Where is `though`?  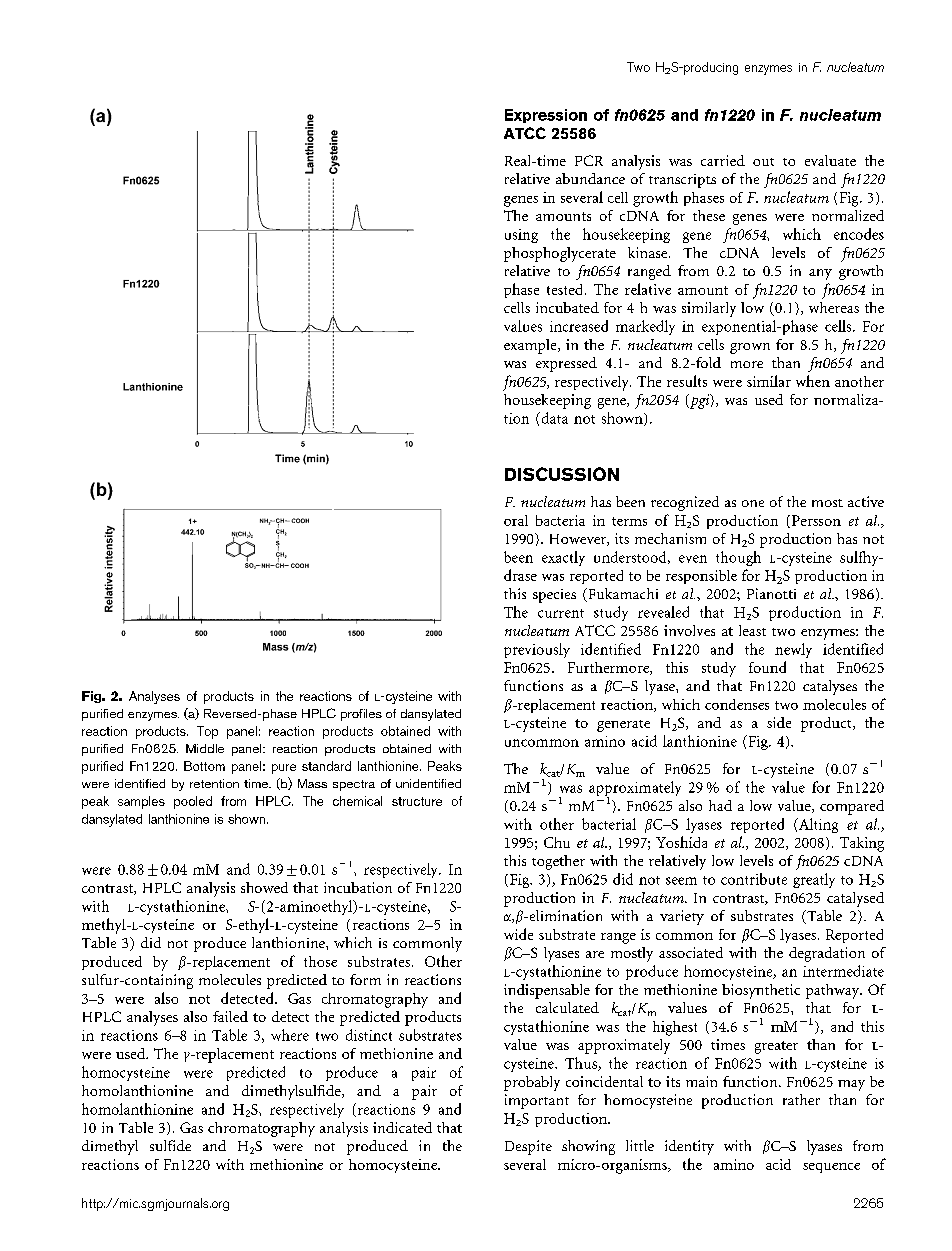
though is located at coordinates (738, 558).
